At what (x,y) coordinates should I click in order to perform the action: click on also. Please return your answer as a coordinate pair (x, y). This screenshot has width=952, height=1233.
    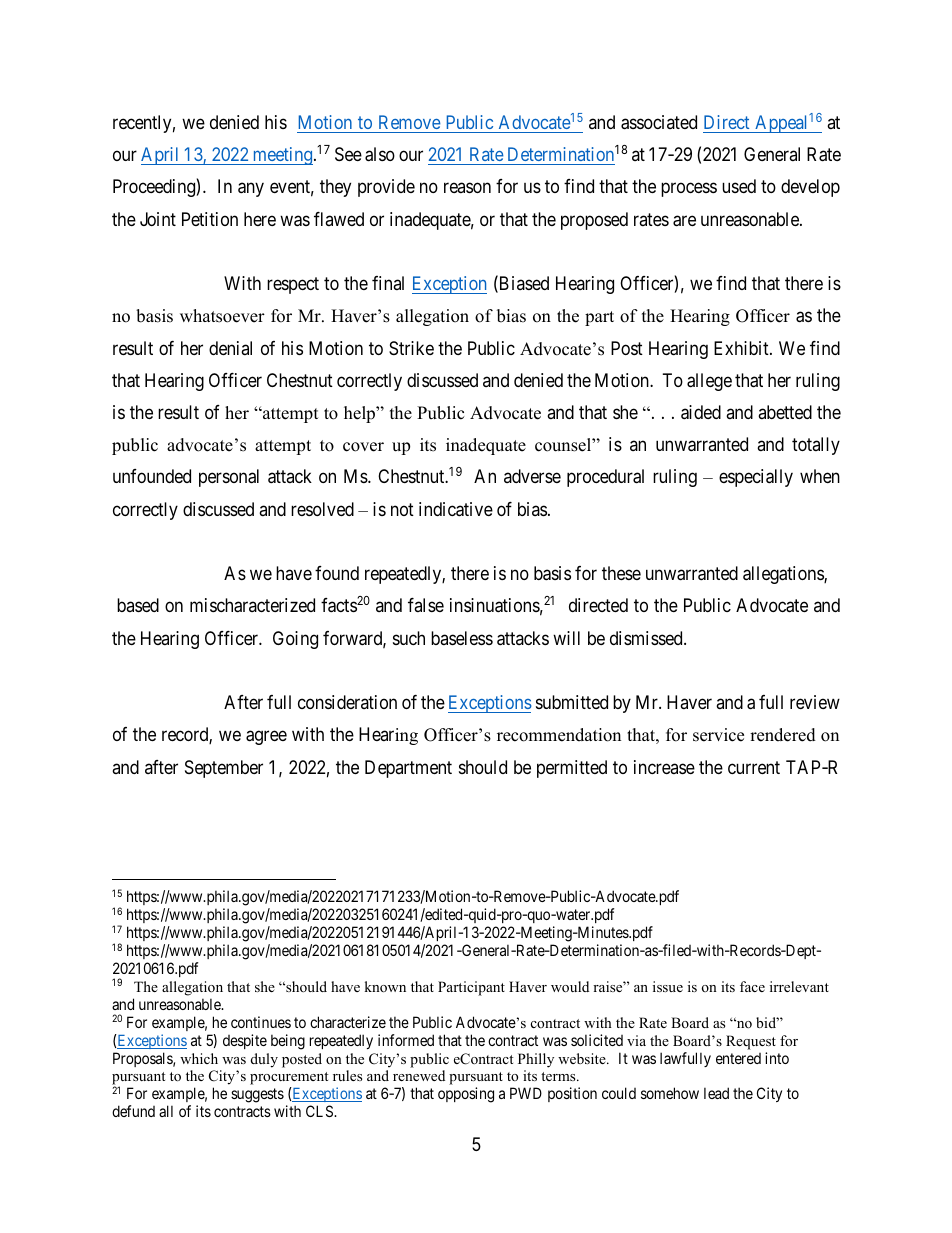
    Looking at the image, I should click on (380, 154).
